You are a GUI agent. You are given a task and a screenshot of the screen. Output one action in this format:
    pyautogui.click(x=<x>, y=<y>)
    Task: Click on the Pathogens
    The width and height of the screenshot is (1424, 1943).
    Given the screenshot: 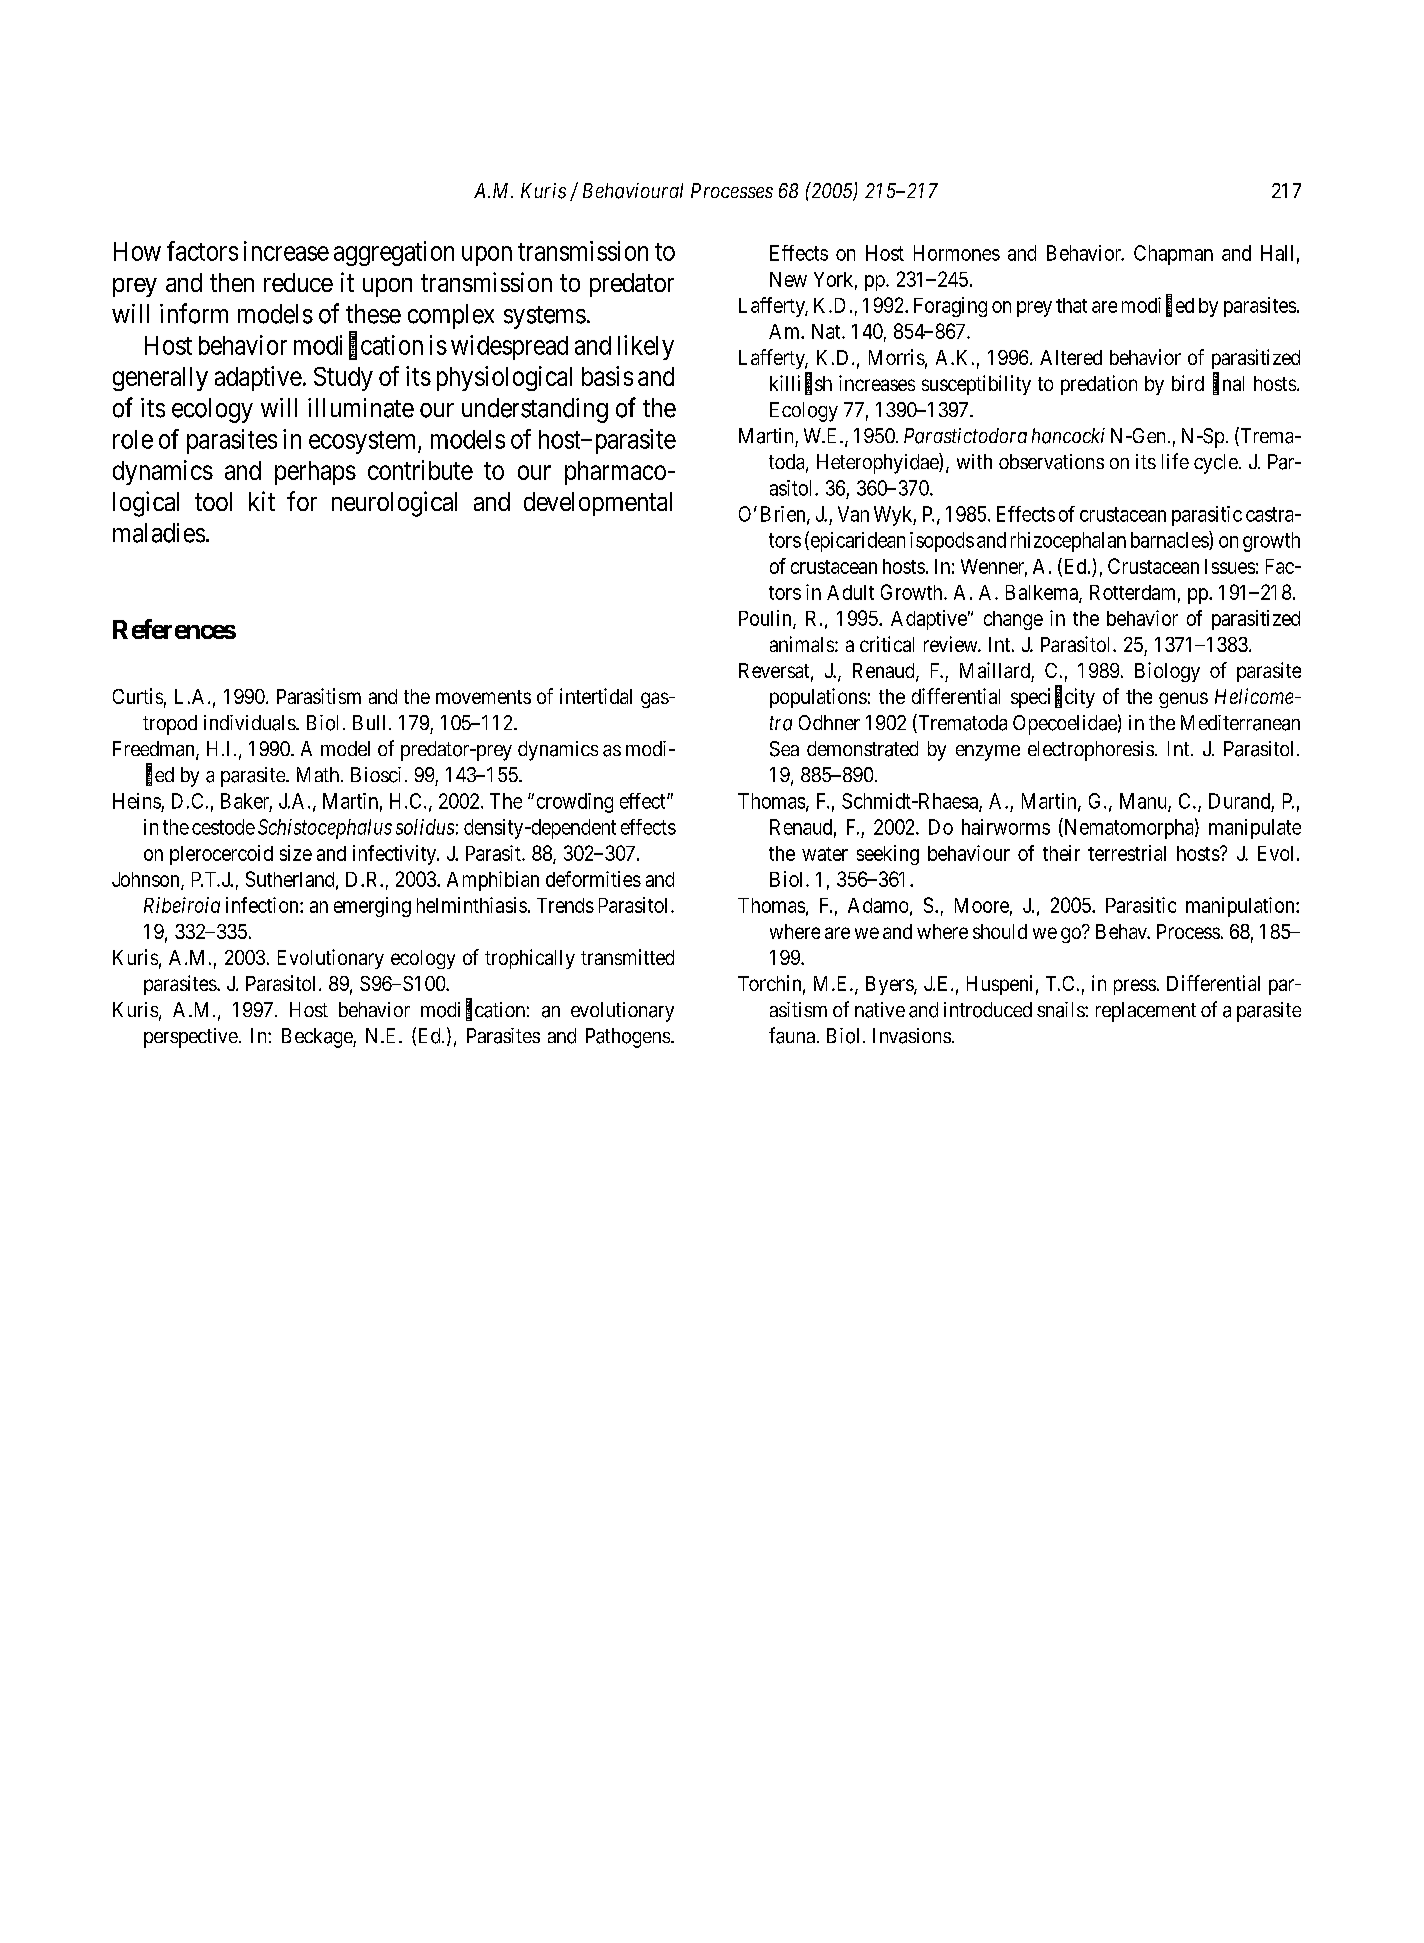 What is the action you would take?
    pyautogui.click(x=628, y=1038)
